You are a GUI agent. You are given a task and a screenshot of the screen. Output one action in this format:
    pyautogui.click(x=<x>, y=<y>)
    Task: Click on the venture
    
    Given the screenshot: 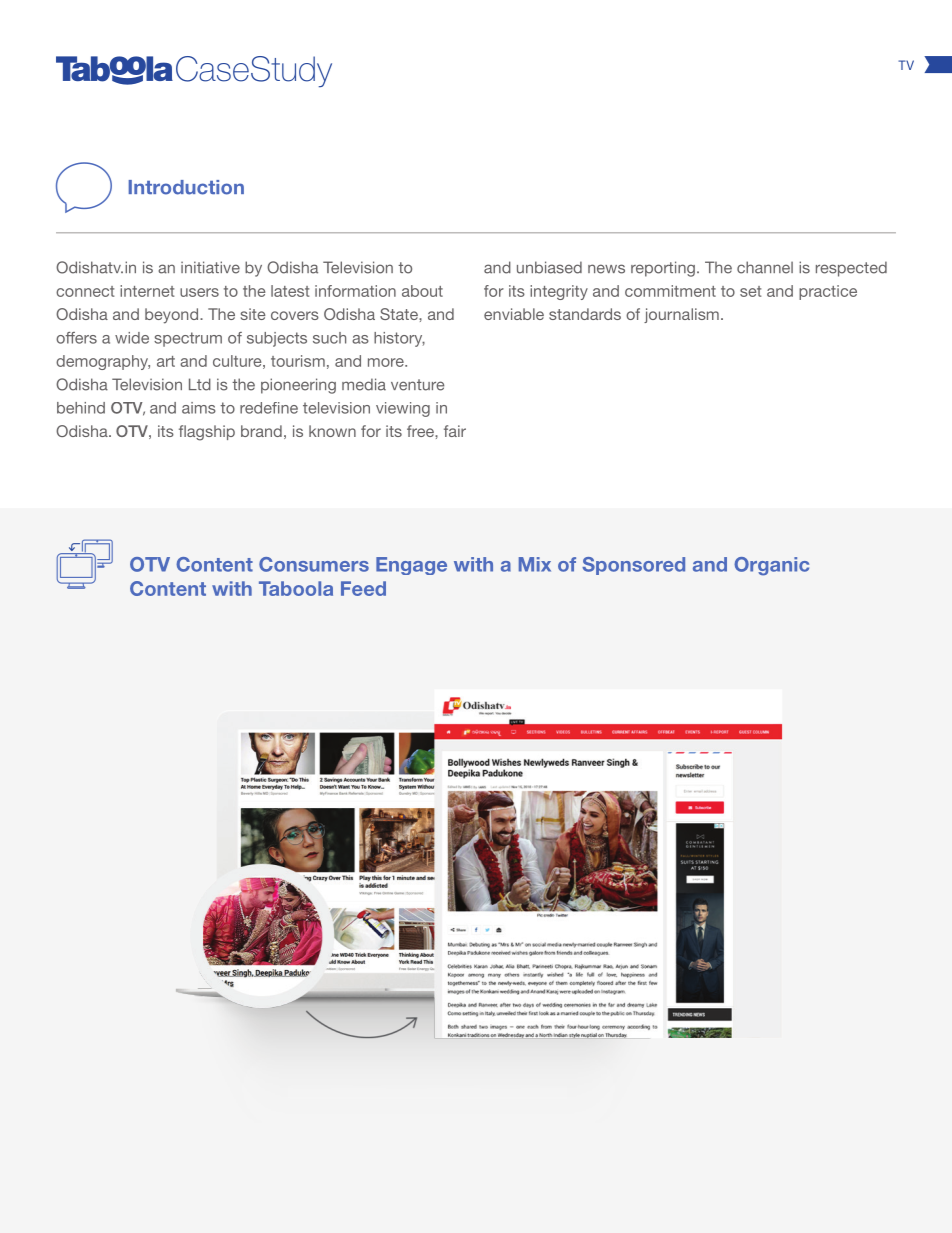 What is the action you would take?
    pyautogui.click(x=417, y=385)
